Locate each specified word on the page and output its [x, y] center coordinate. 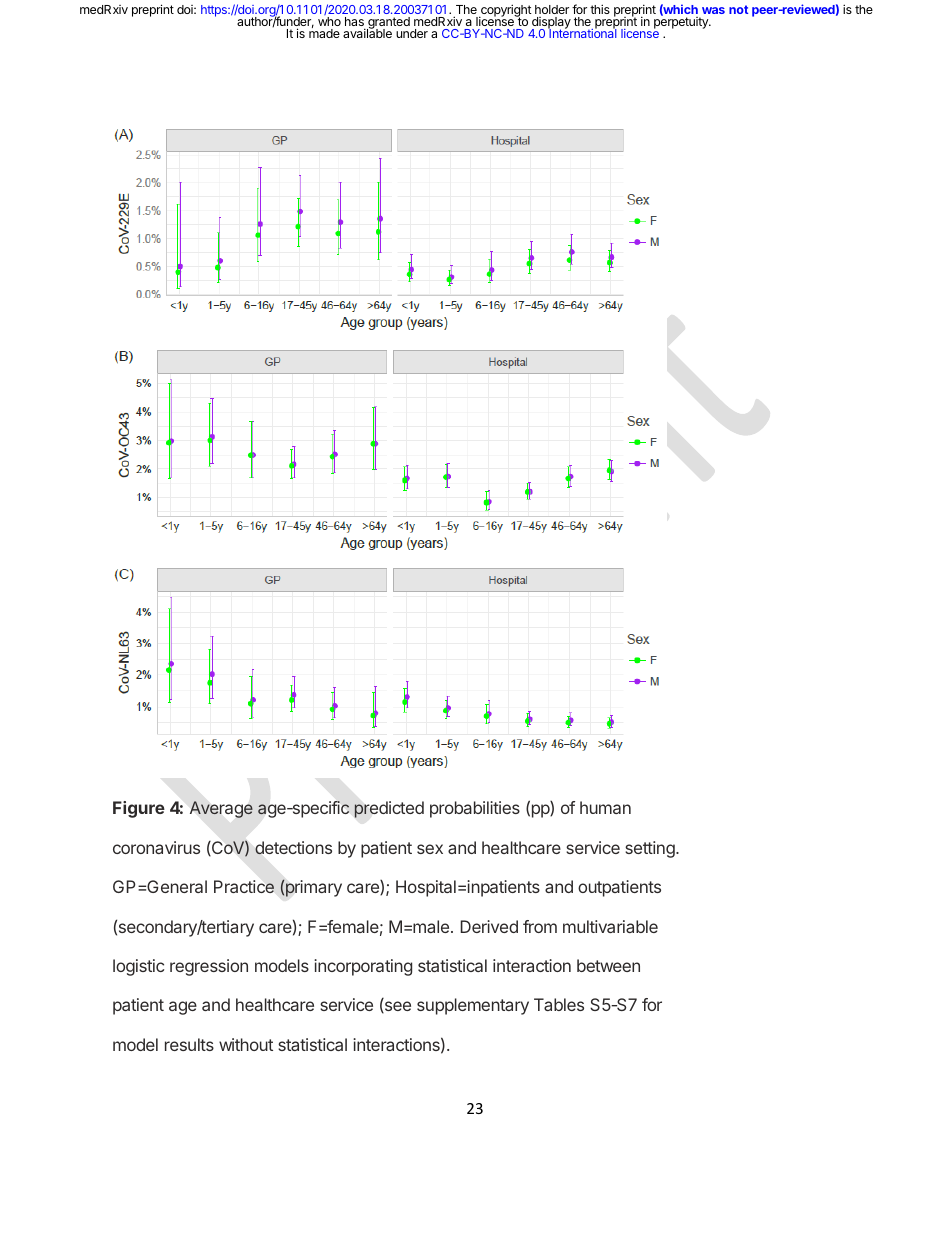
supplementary [473, 1006]
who [329, 21]
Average [221, 809]
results [189, 1044]
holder [552, 9]
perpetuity [682, 23]
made [324, 33]
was [713, 10]
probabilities [475, 809]
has [355, 23]
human [605, 807]
